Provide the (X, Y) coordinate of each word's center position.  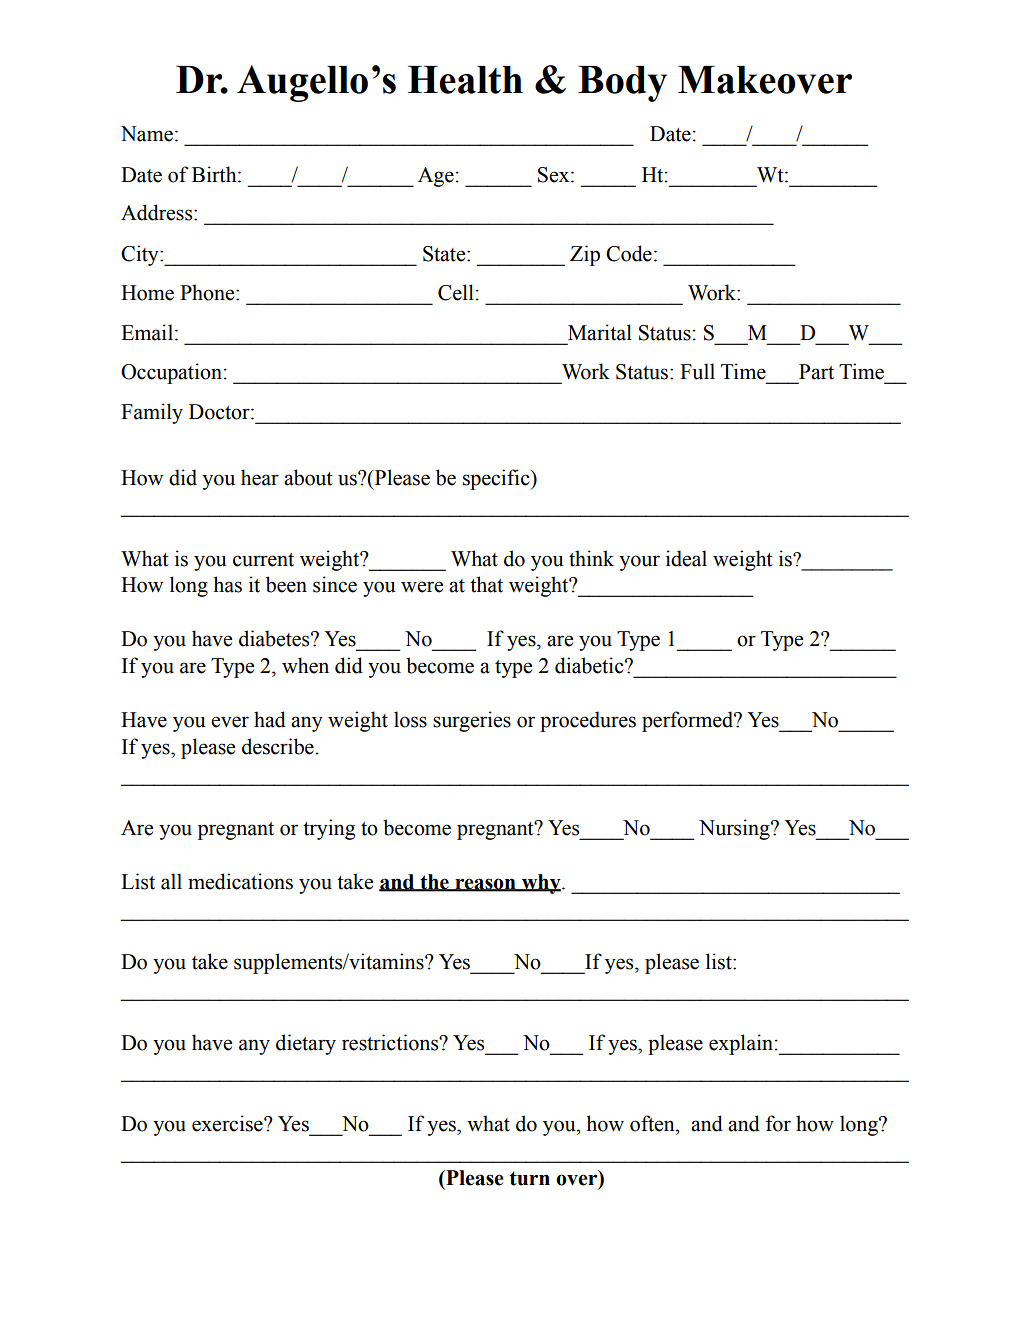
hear (260, 477)
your (639, 563)
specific (497, 479)
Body (622, 84)
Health (465, 80)
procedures (588, 721)
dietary (306, 1044)
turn (530, 1178)
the (434, 882)
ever (230, 722)
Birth (215, 174)
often (653, 1123)
